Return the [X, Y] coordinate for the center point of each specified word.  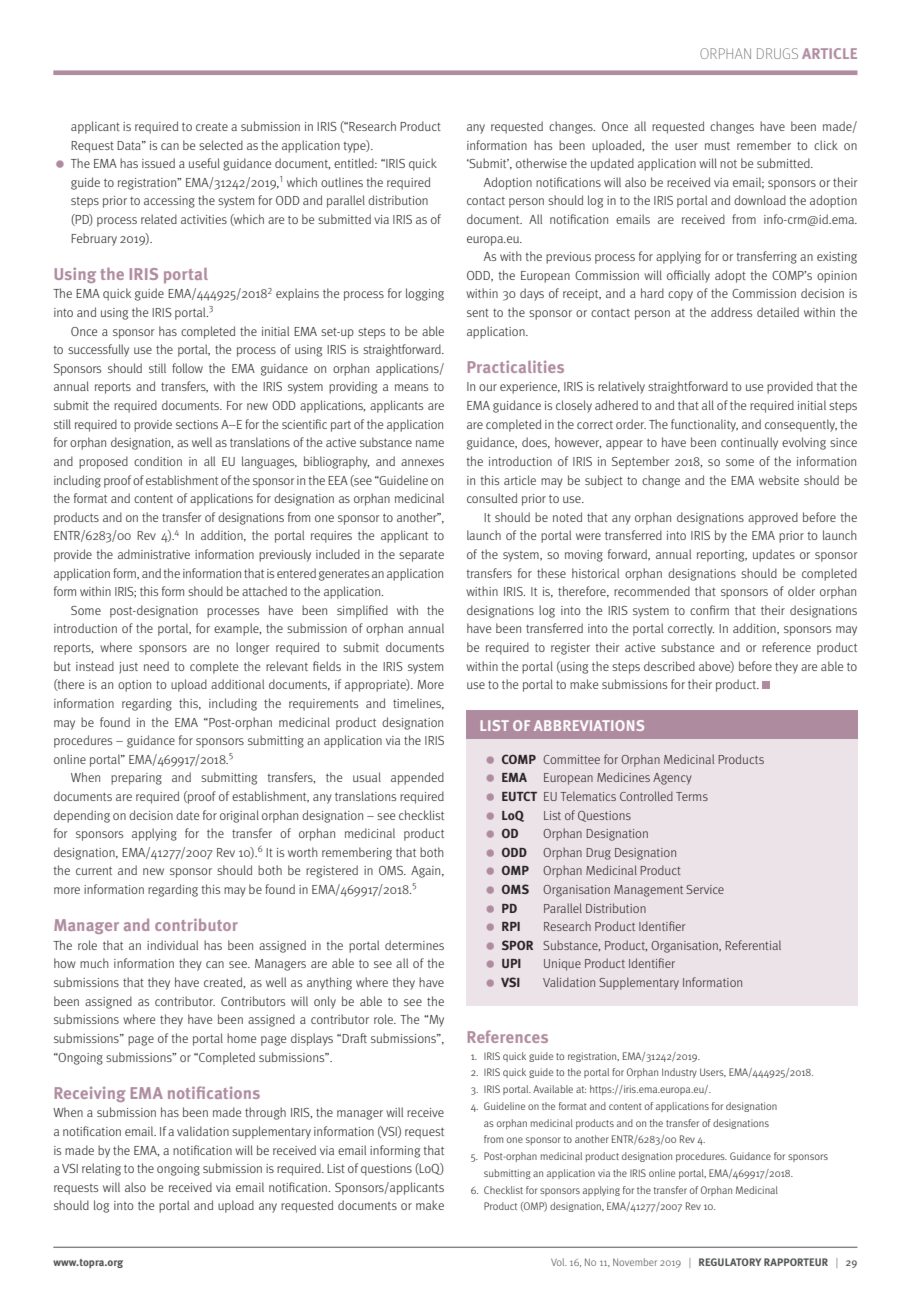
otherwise [541, 163]
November [635, 1262]
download [760, 200]
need [156, 666]
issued [158, 163]
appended [417, 778]
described [669, 666]
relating [101, 1169]
